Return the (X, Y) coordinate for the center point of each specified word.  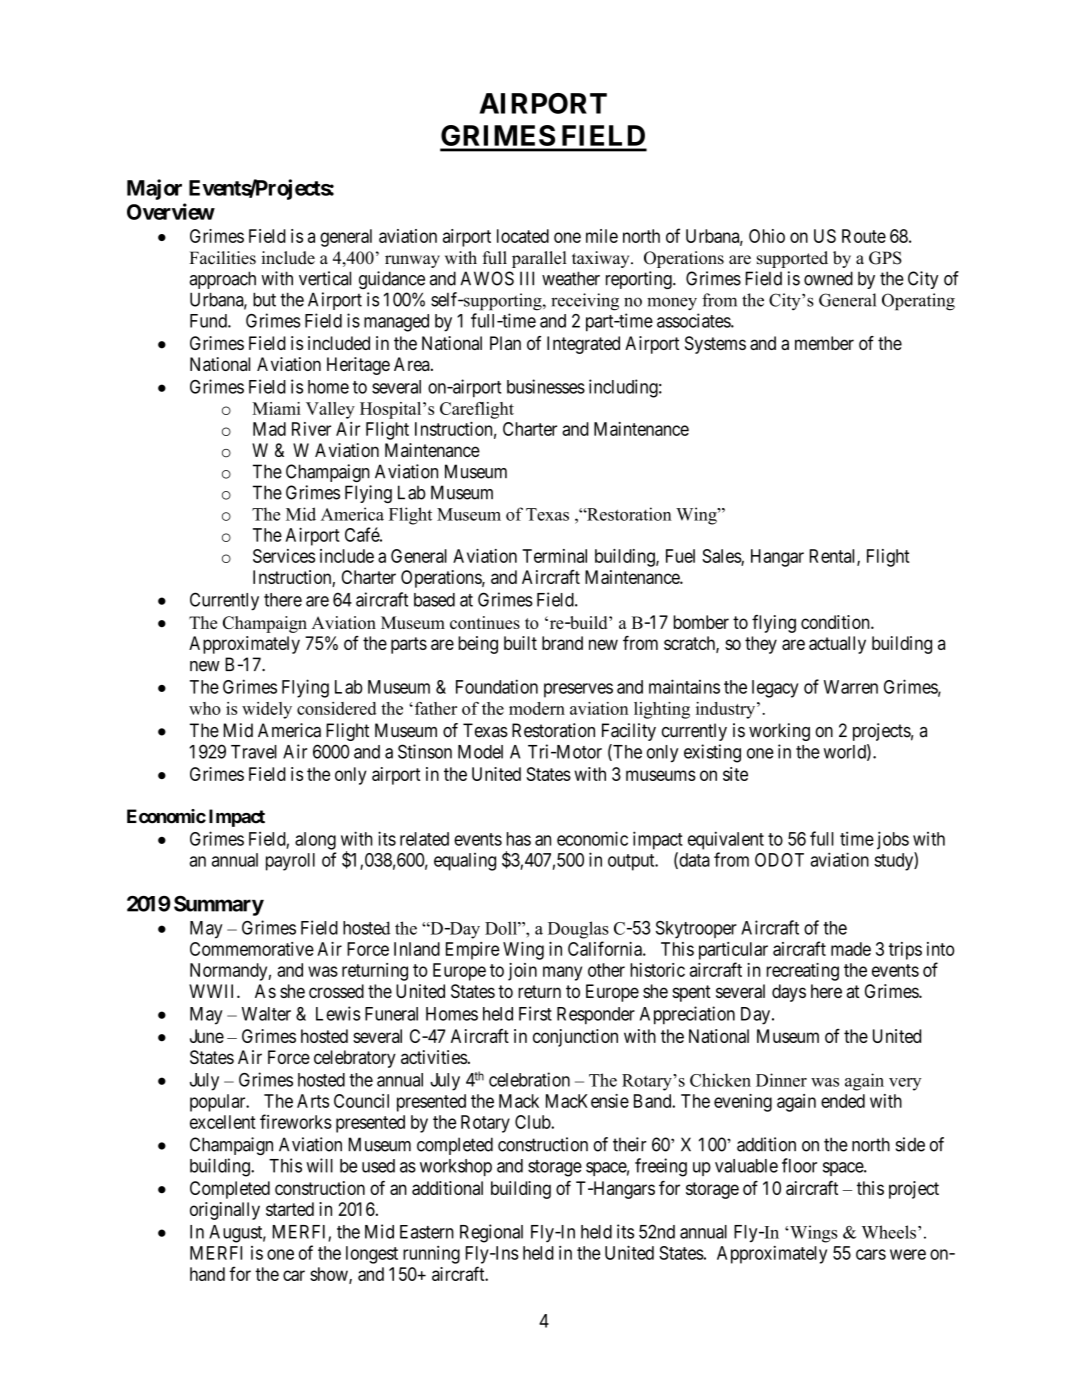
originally (225, 1211)
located (523, 236)
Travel (254, 752)
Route (864, 236)
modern (537, 708)
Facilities (222, 258)
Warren (851, 687)
